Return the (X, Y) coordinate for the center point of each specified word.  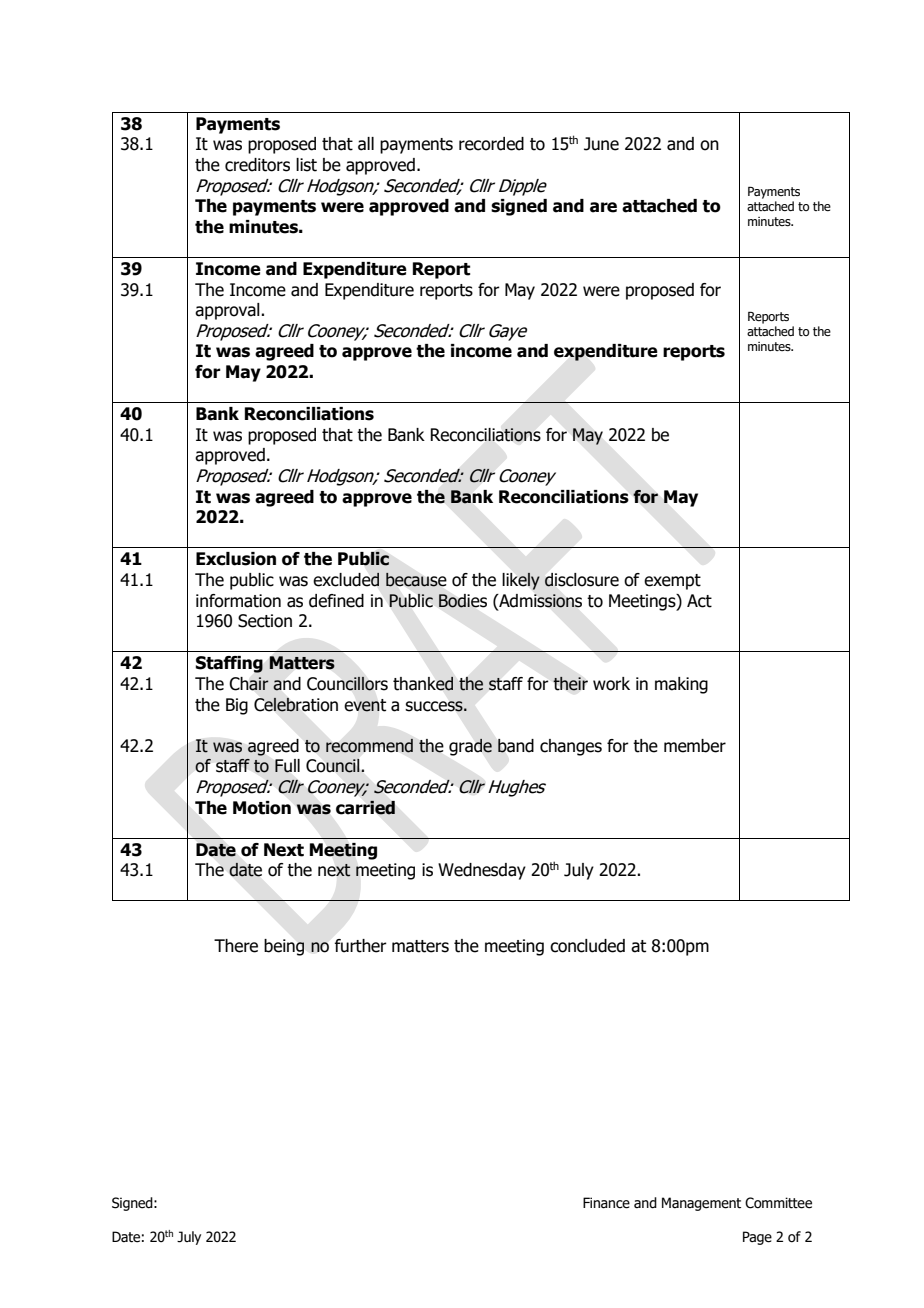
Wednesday (482, 871)
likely (521, 581)
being (284, 947)
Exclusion (236, 559)
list (306, 165)
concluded (587, 946)
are (603, 207)
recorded (491, 144)
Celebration (296, 704)
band (516, 746)
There (236, 946)
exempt (672, 582)
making (681, 685)
